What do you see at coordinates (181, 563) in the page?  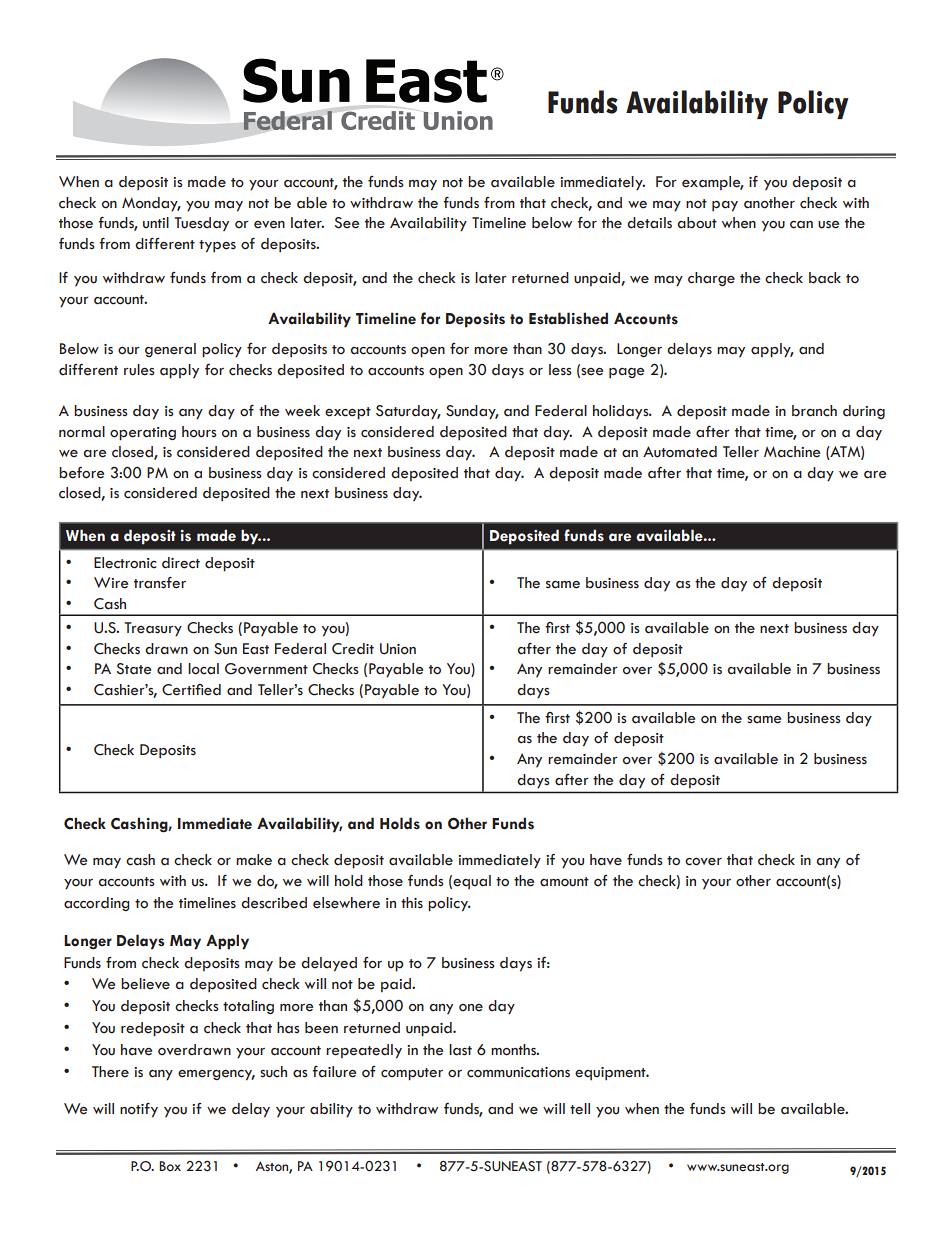 I see `direct` at bounding box center [181, 563].
